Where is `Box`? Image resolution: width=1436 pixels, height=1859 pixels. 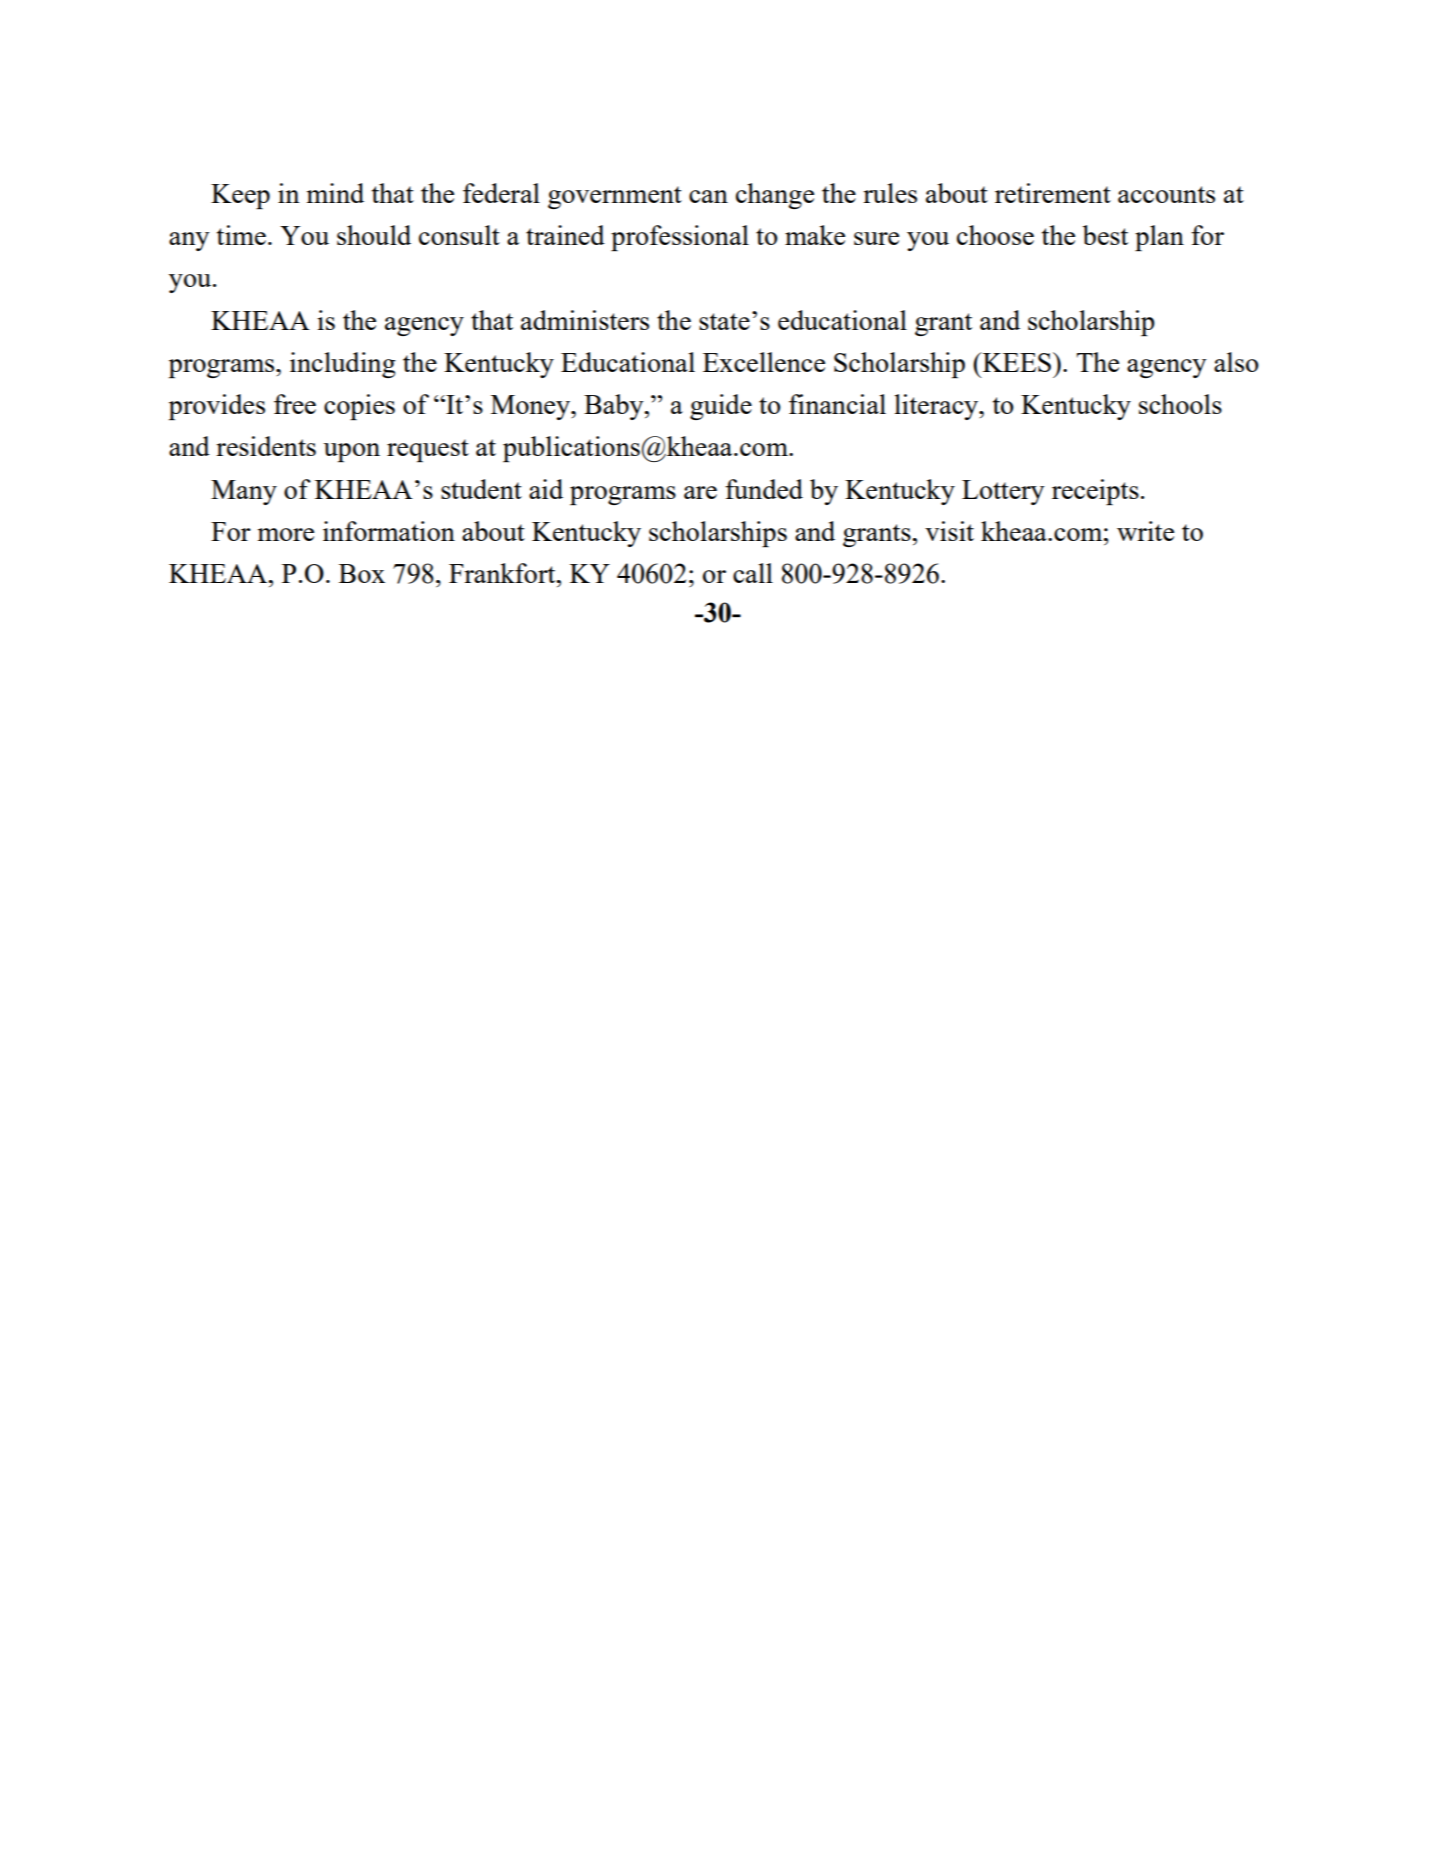 Box is located at coordinates (362, 573).
